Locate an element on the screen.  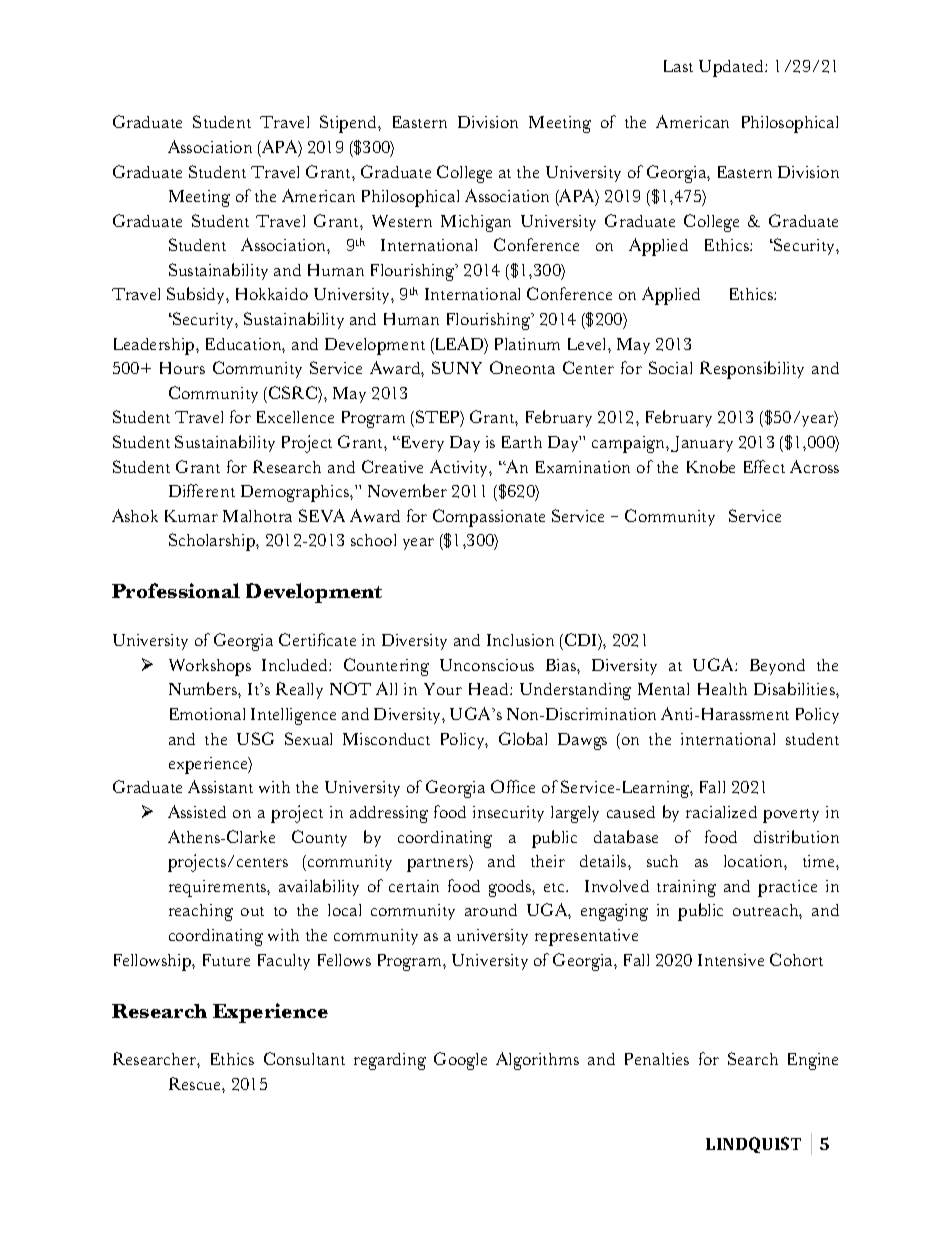
Western is located at coordinates (402, 221).
